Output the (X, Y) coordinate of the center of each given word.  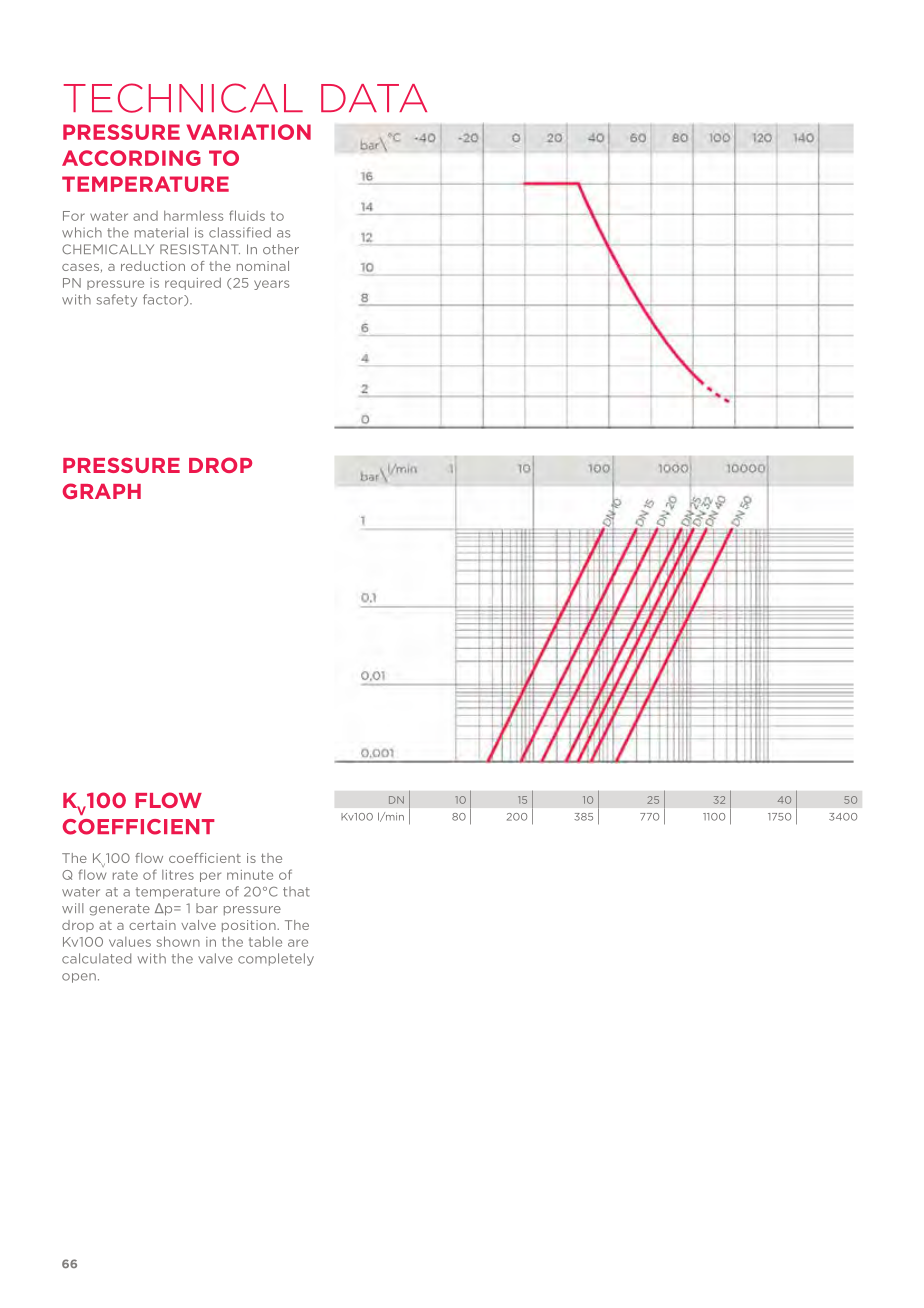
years (271, 285)
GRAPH (102, 491)
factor (164, 300)
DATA (374, 98)
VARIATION (248, 132)
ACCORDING (131, 158)
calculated (96, 958)
